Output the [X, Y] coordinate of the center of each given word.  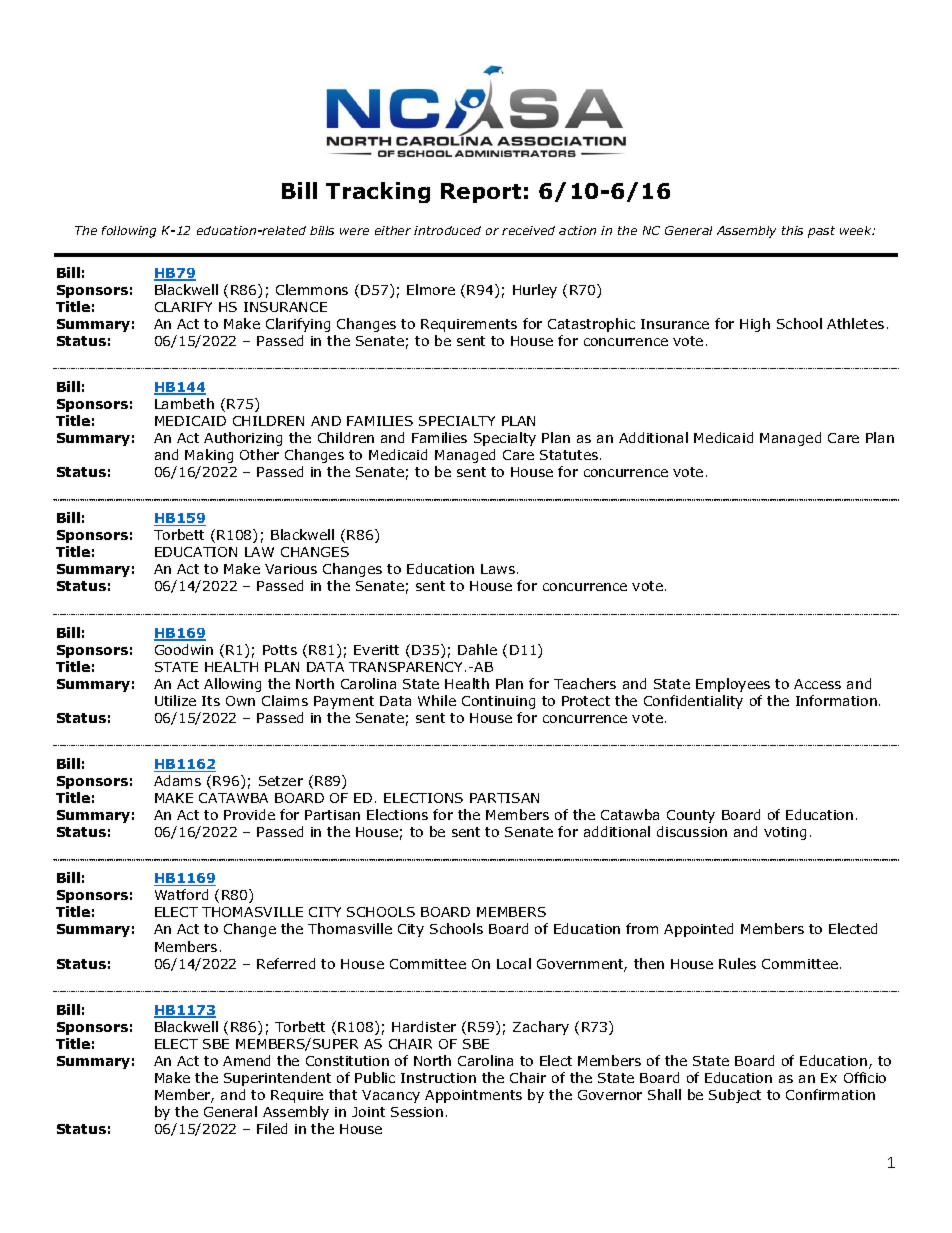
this [792, 230]
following [129, 232]
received [528, 230]
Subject [735, 1096]
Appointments [473, 1096]
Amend [246, 1060]
